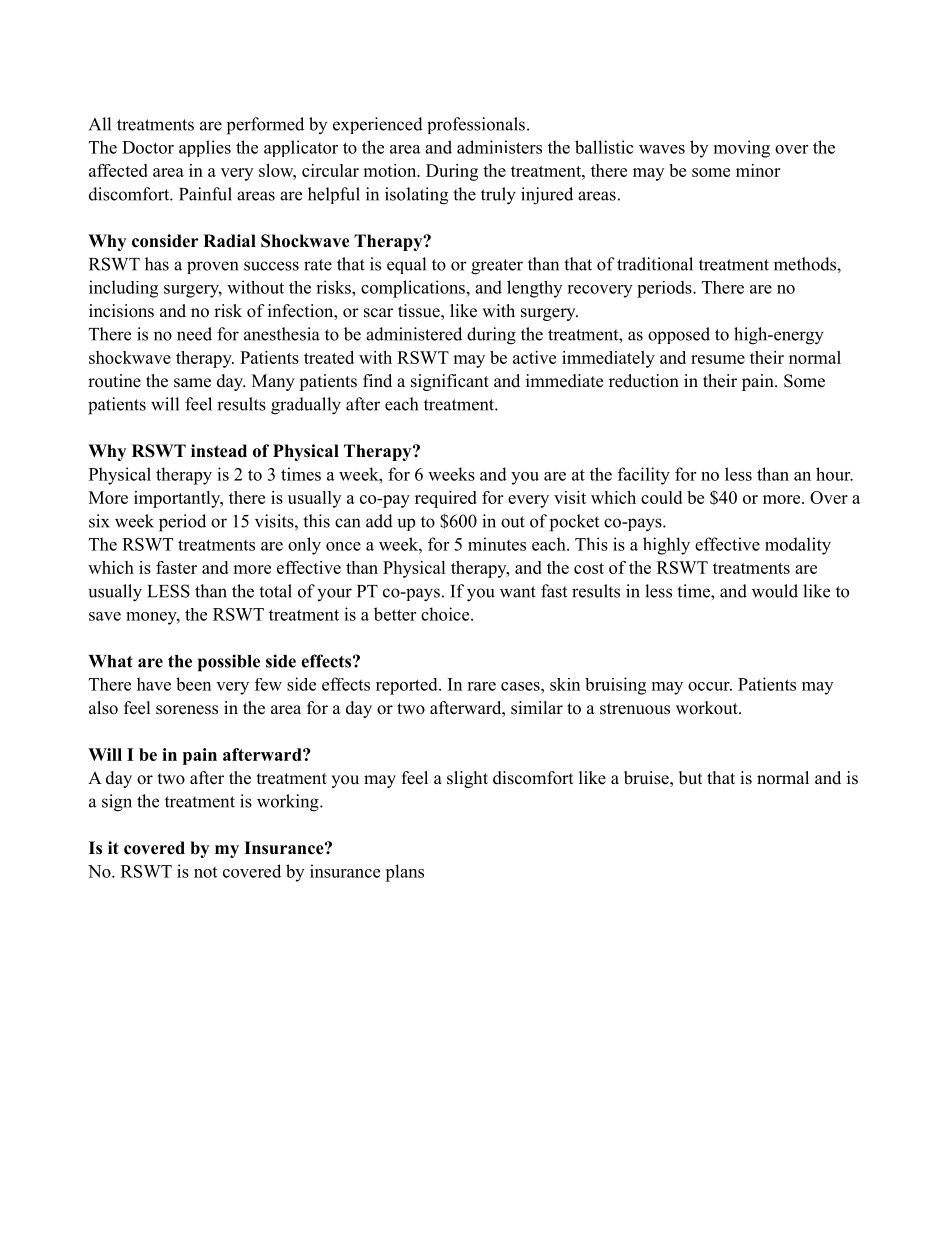 The width and height of the document is (952, 1233). Describe the element at coordinates (99, 521) in the document. I see `six` at that location.
